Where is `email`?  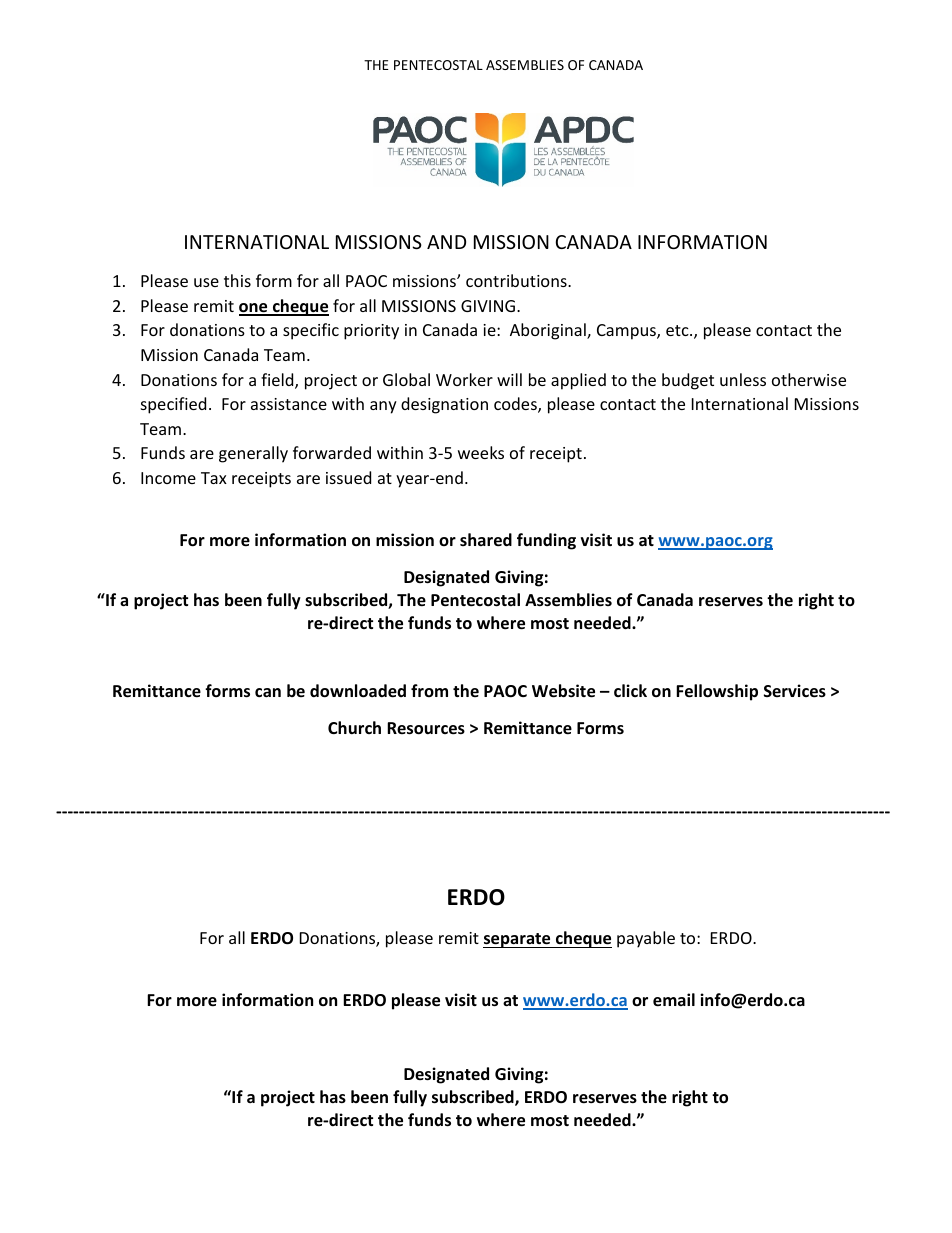
email is located at coordinates (674, 1000).
